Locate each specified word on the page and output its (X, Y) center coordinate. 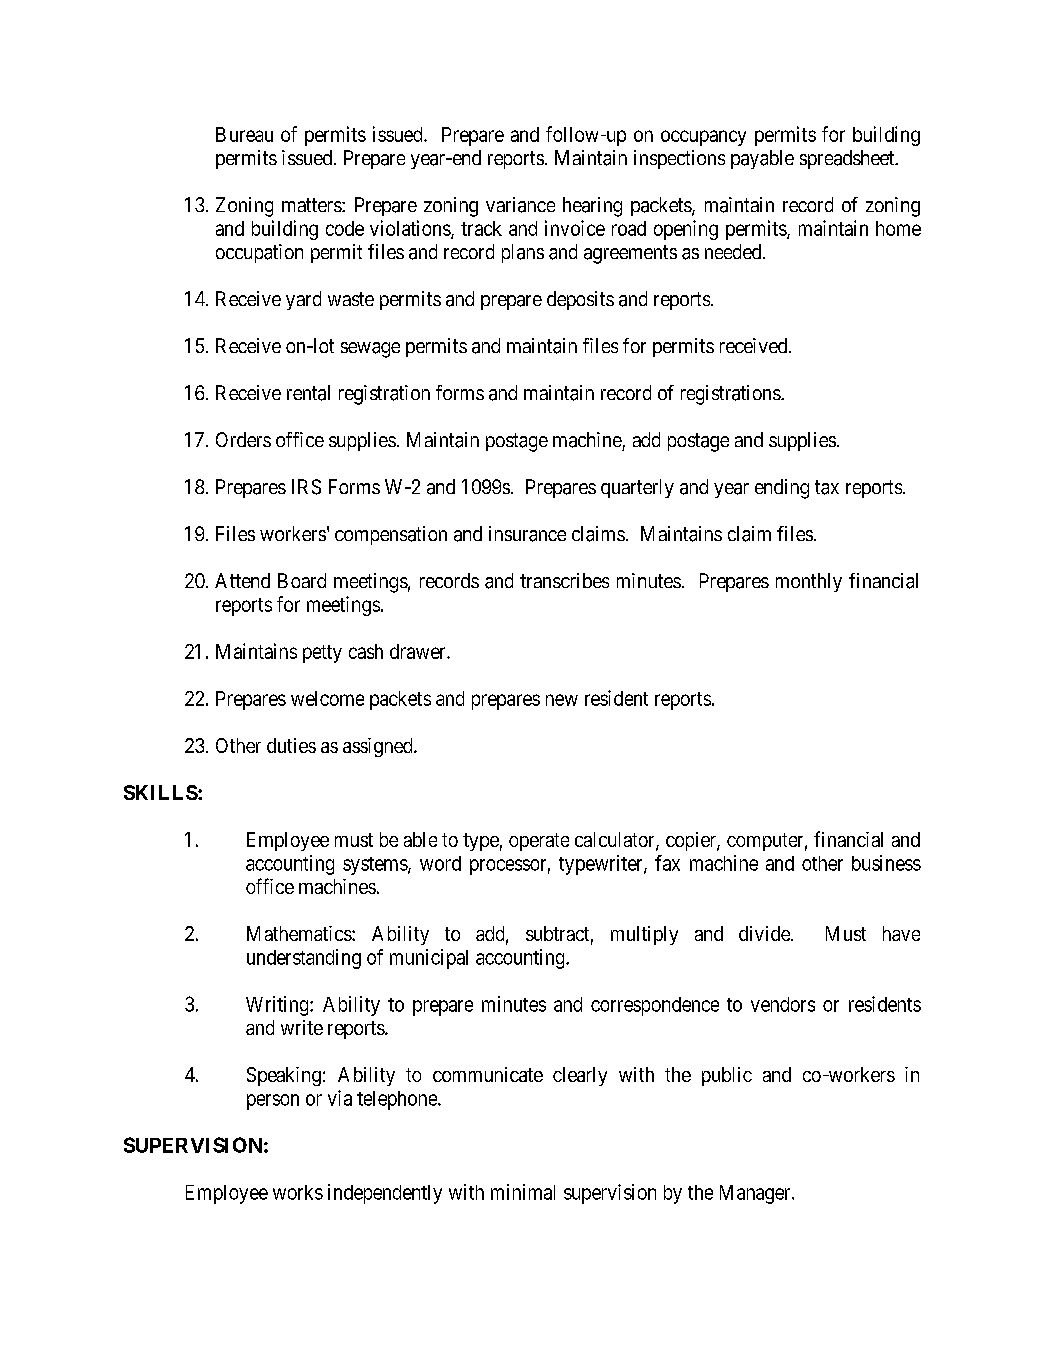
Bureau (244, 134)
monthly (809, 582)
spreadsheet (848, 159)
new (562, 700)
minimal (523, 1192)
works (298, 1192)
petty (322, 654)
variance (520, 205)
